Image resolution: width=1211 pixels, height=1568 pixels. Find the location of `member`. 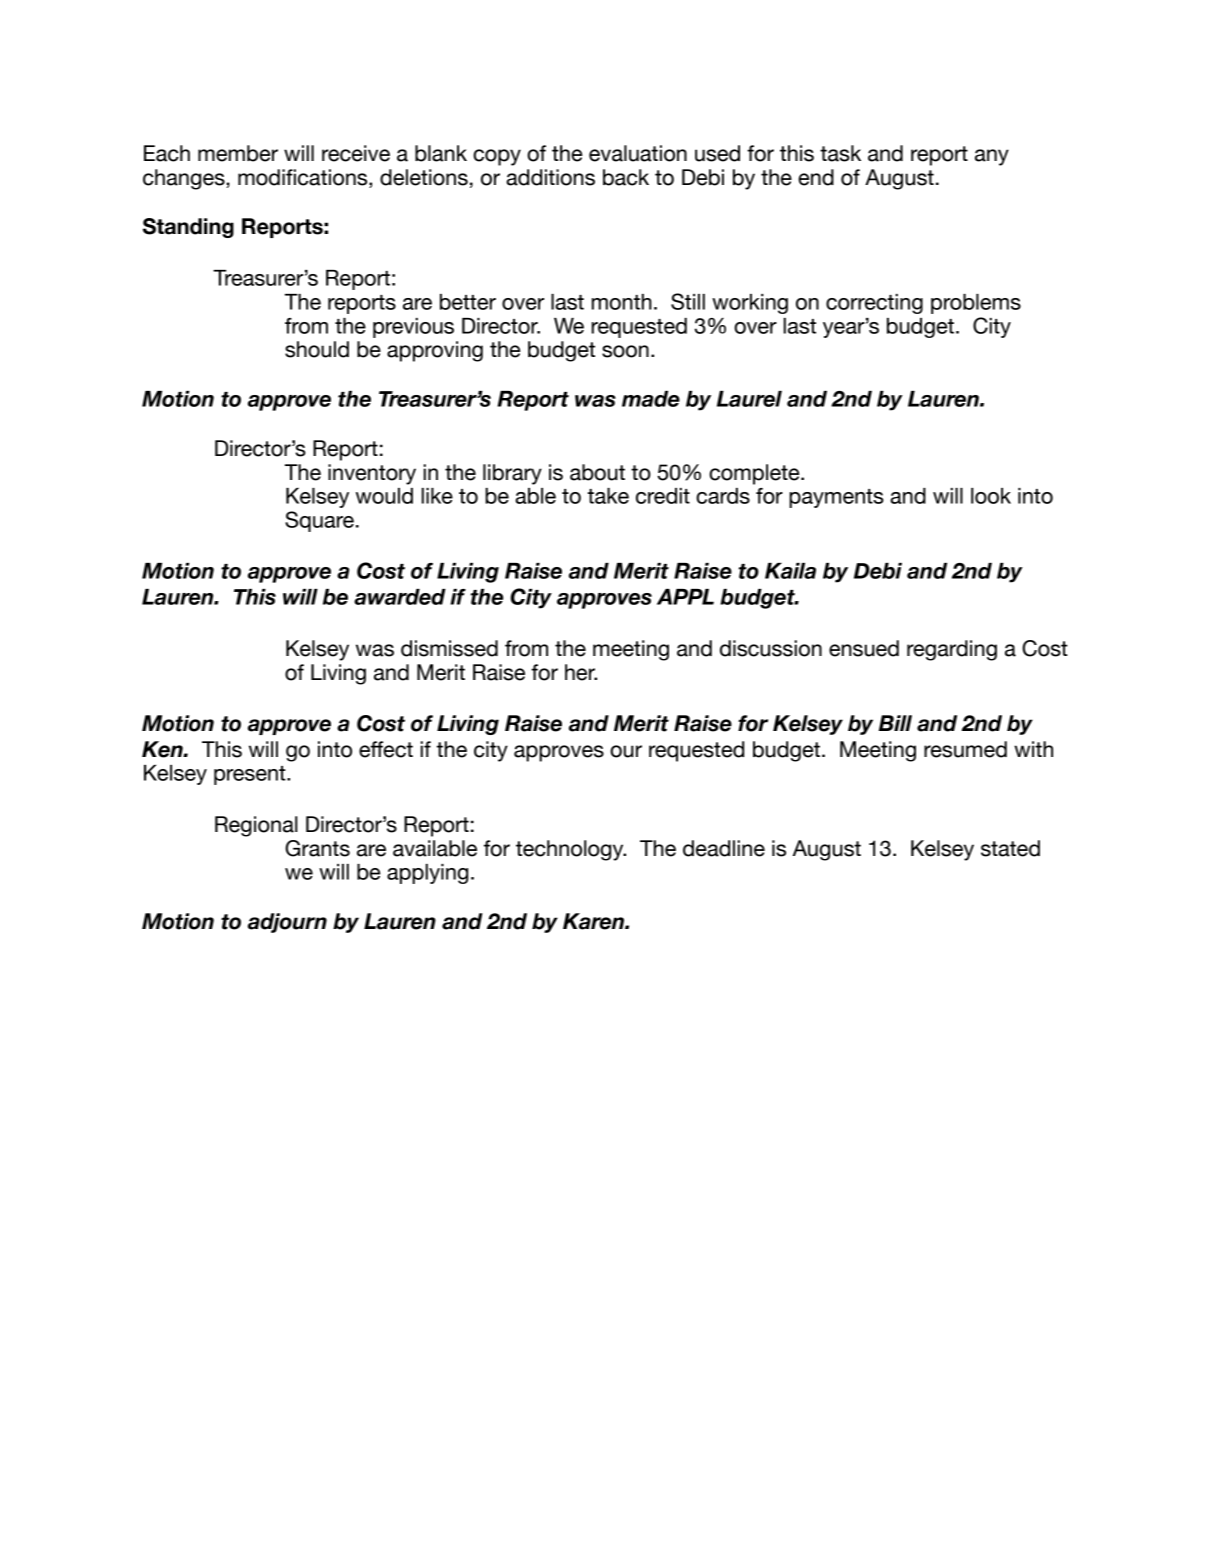

member is located at coordinates (238, 153).
